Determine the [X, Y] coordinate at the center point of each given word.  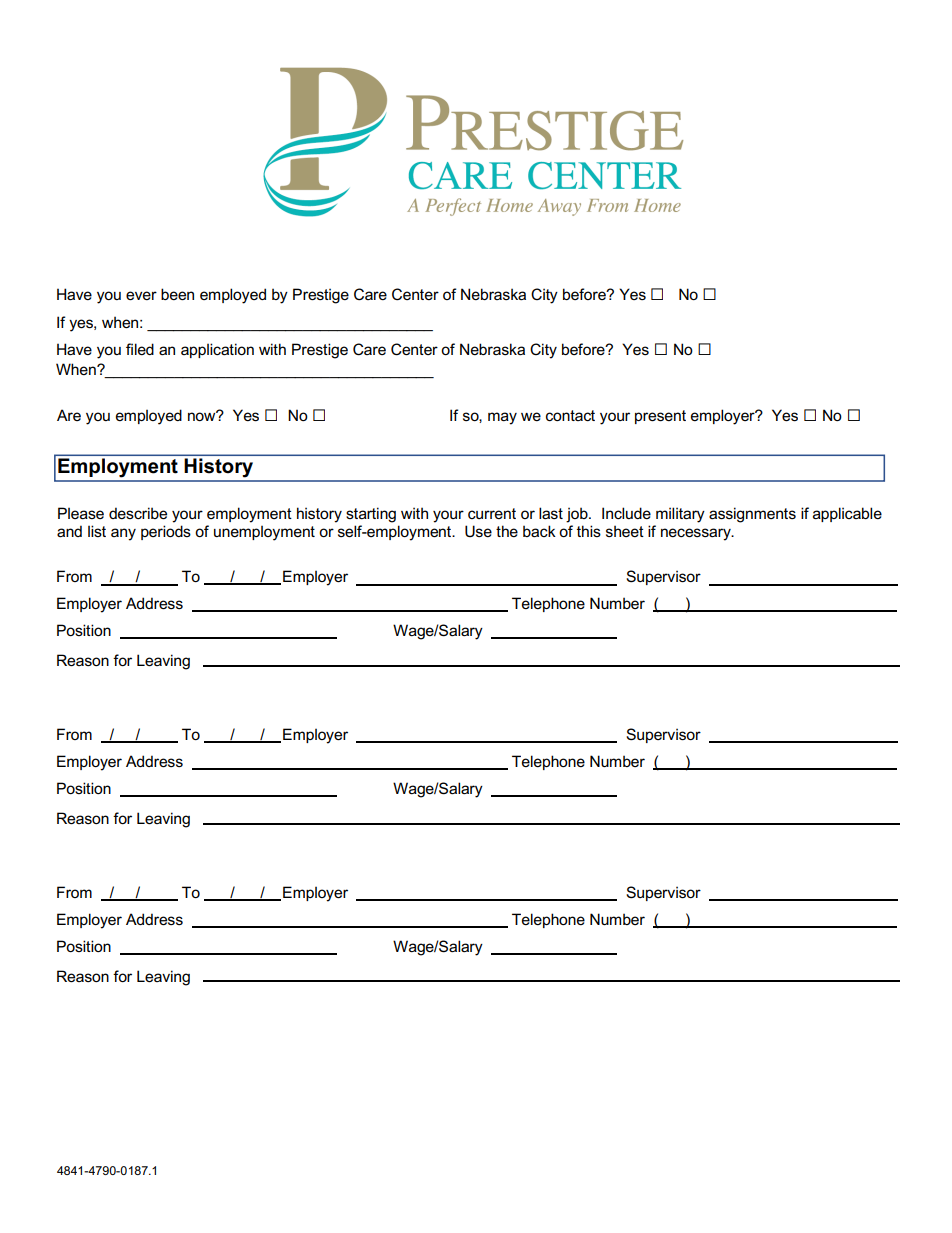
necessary [697, 534]
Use [478, 531]
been [177, 294]
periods [166, 532]
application [217, 350]
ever [141, 295]
